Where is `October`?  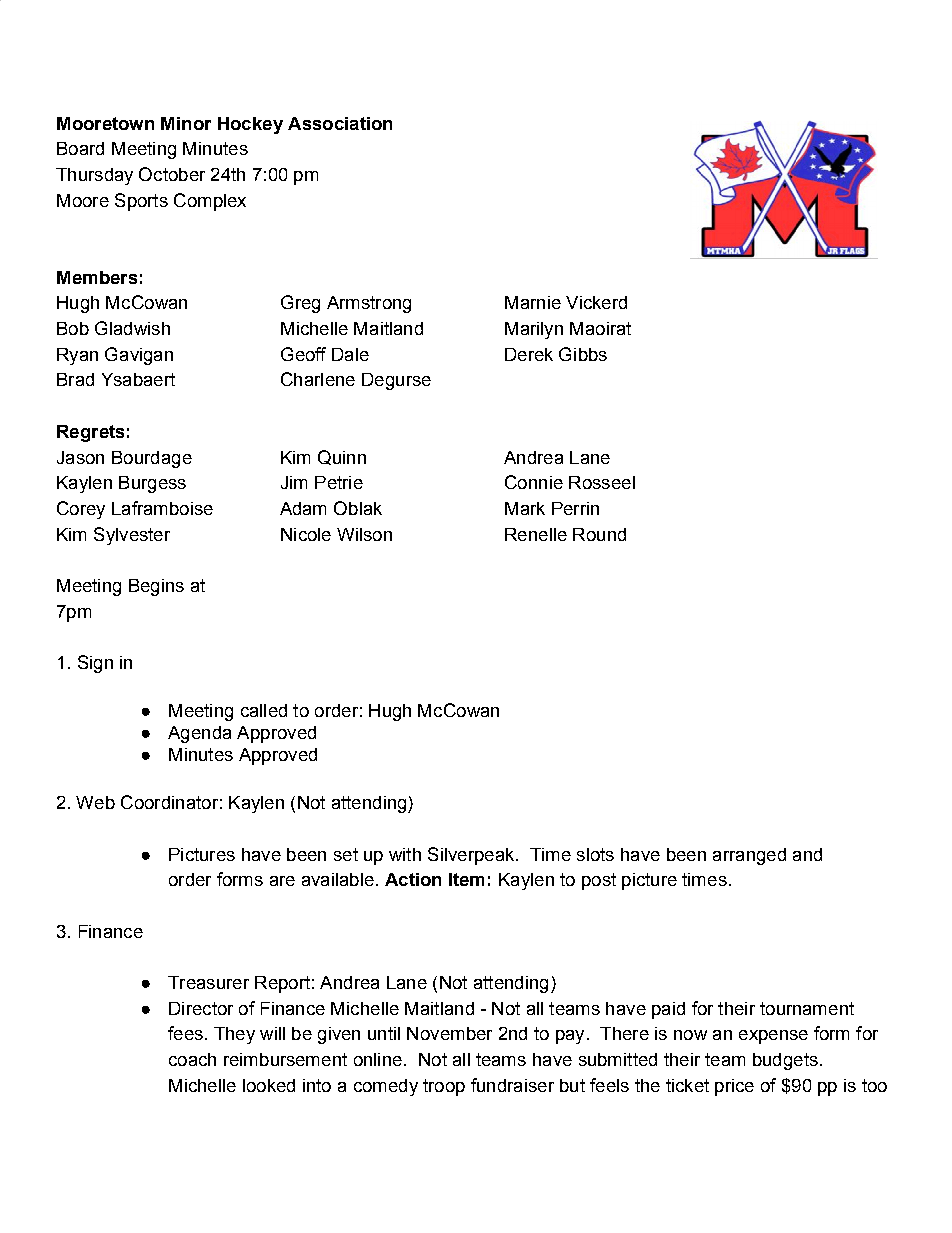 October is located at coordinates (172, 174).
